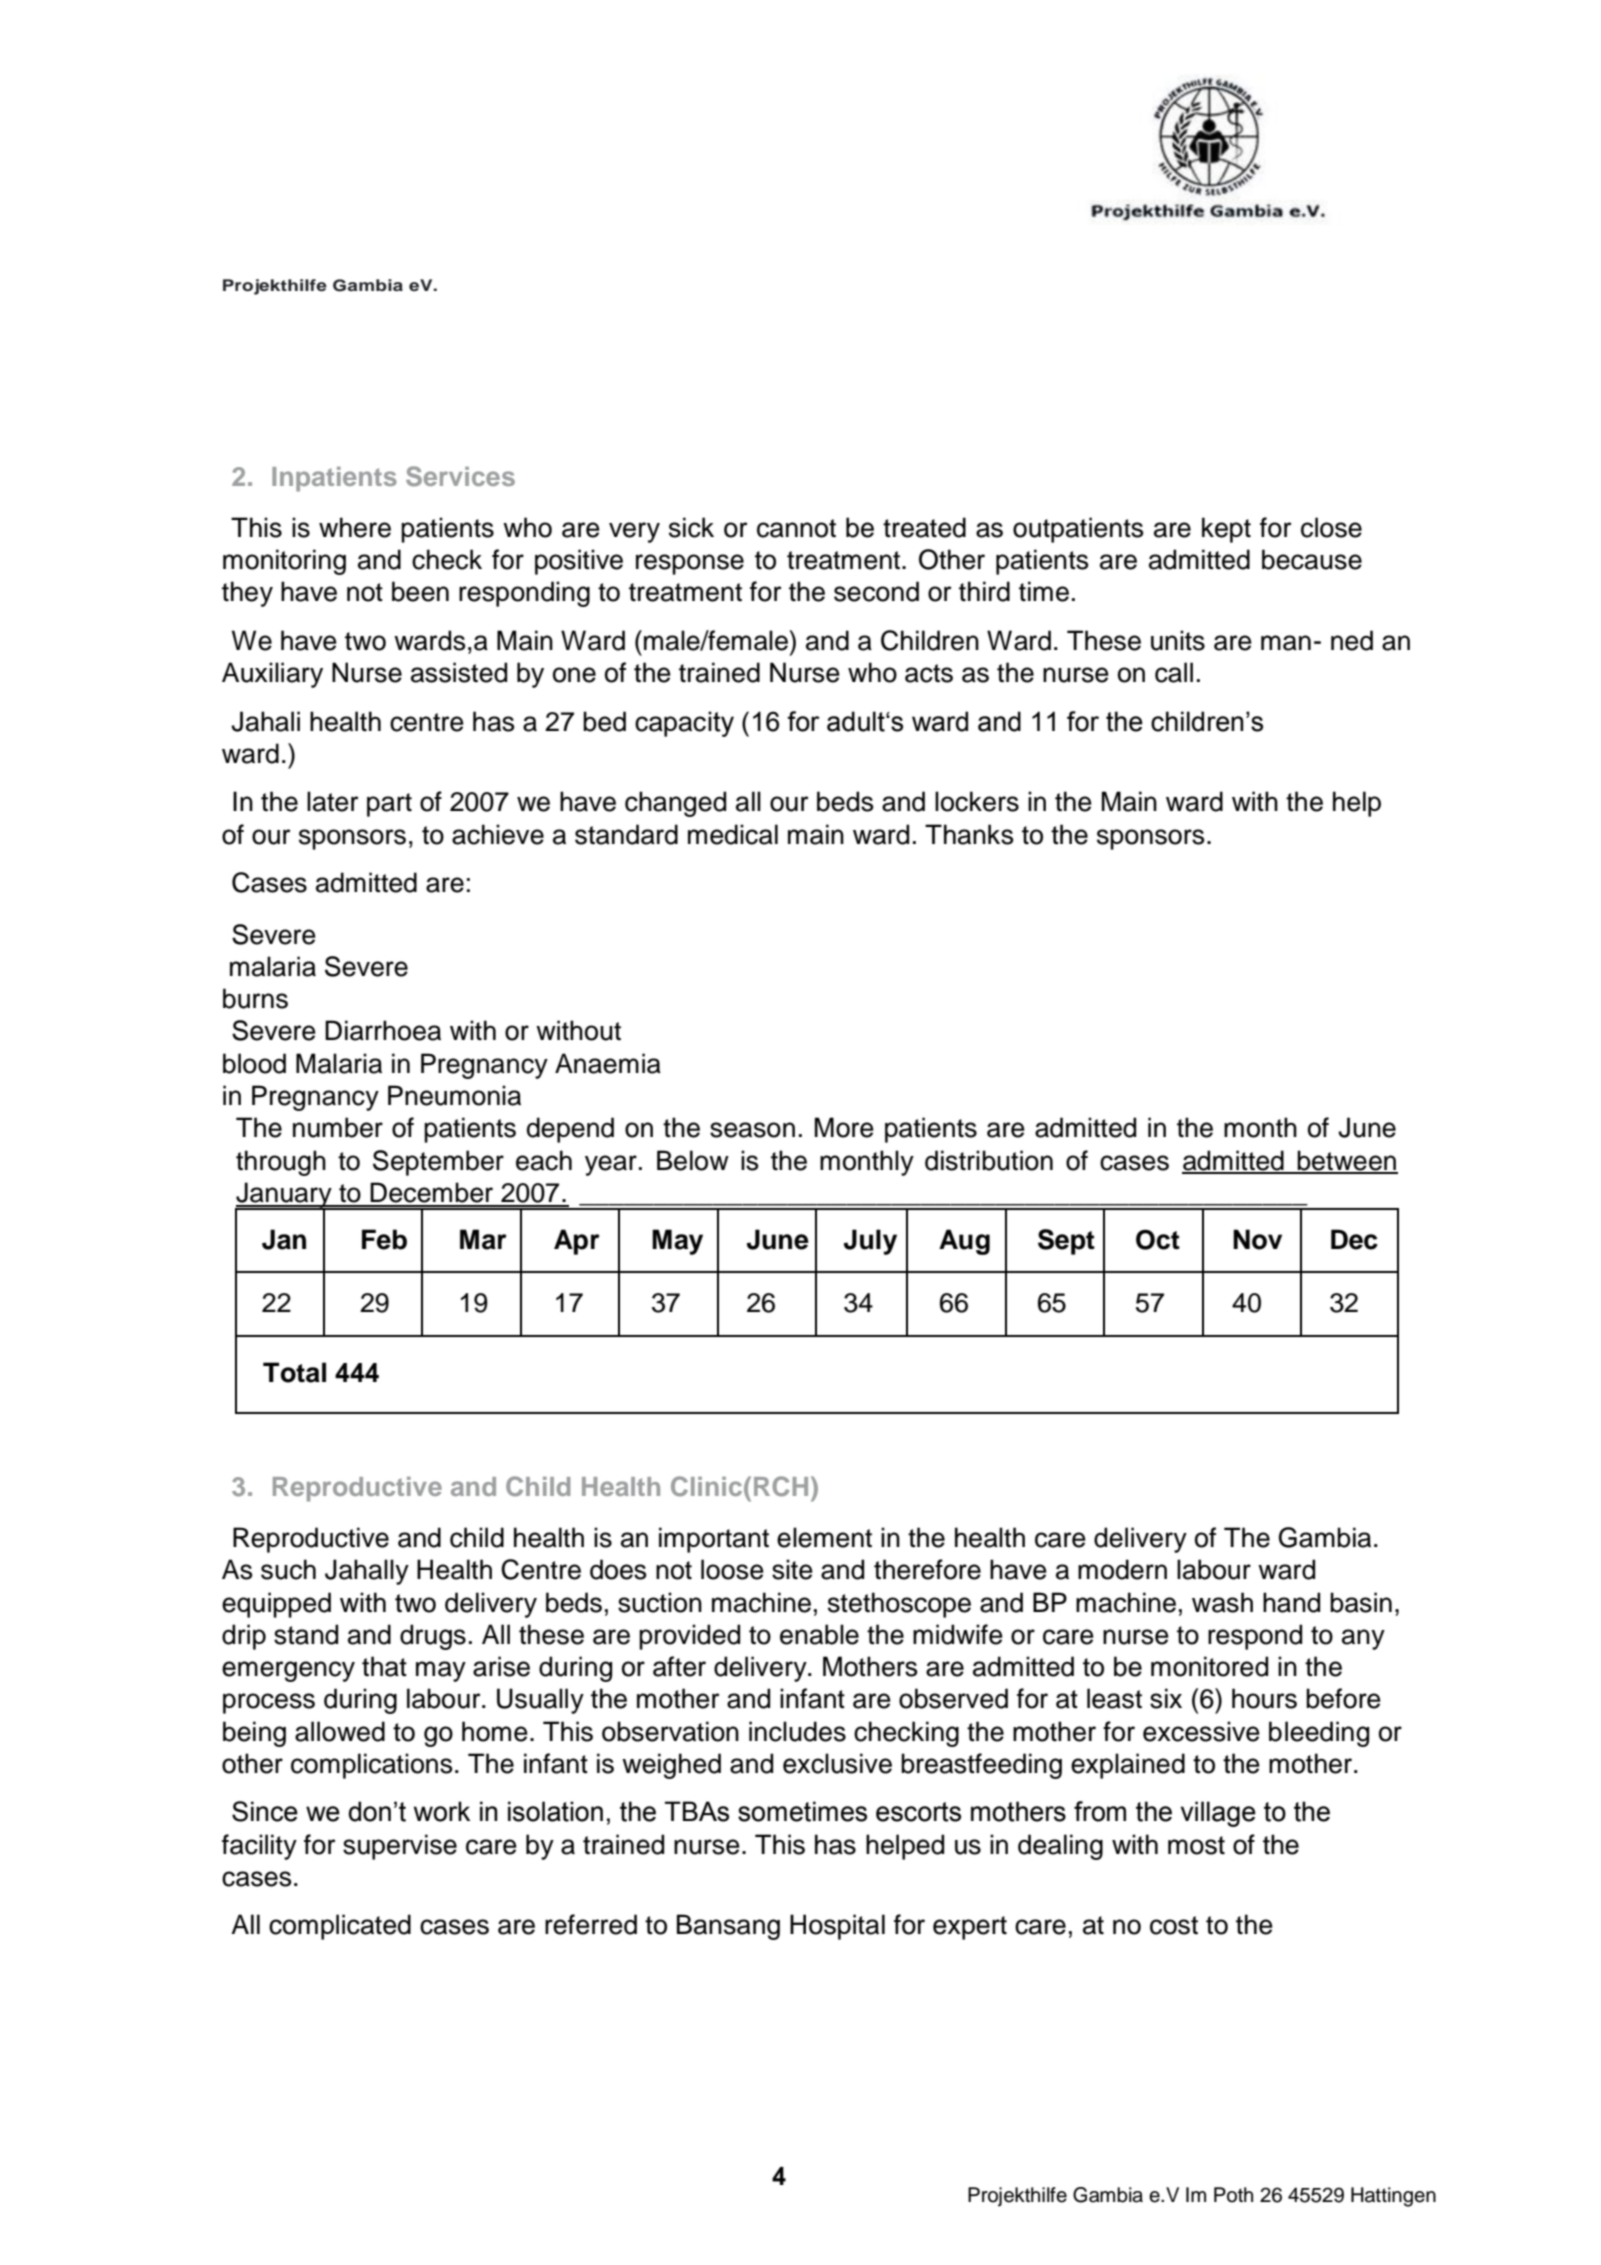  Describe the element at coordinates (733, 834) in the document. I see `medical` at that location.
